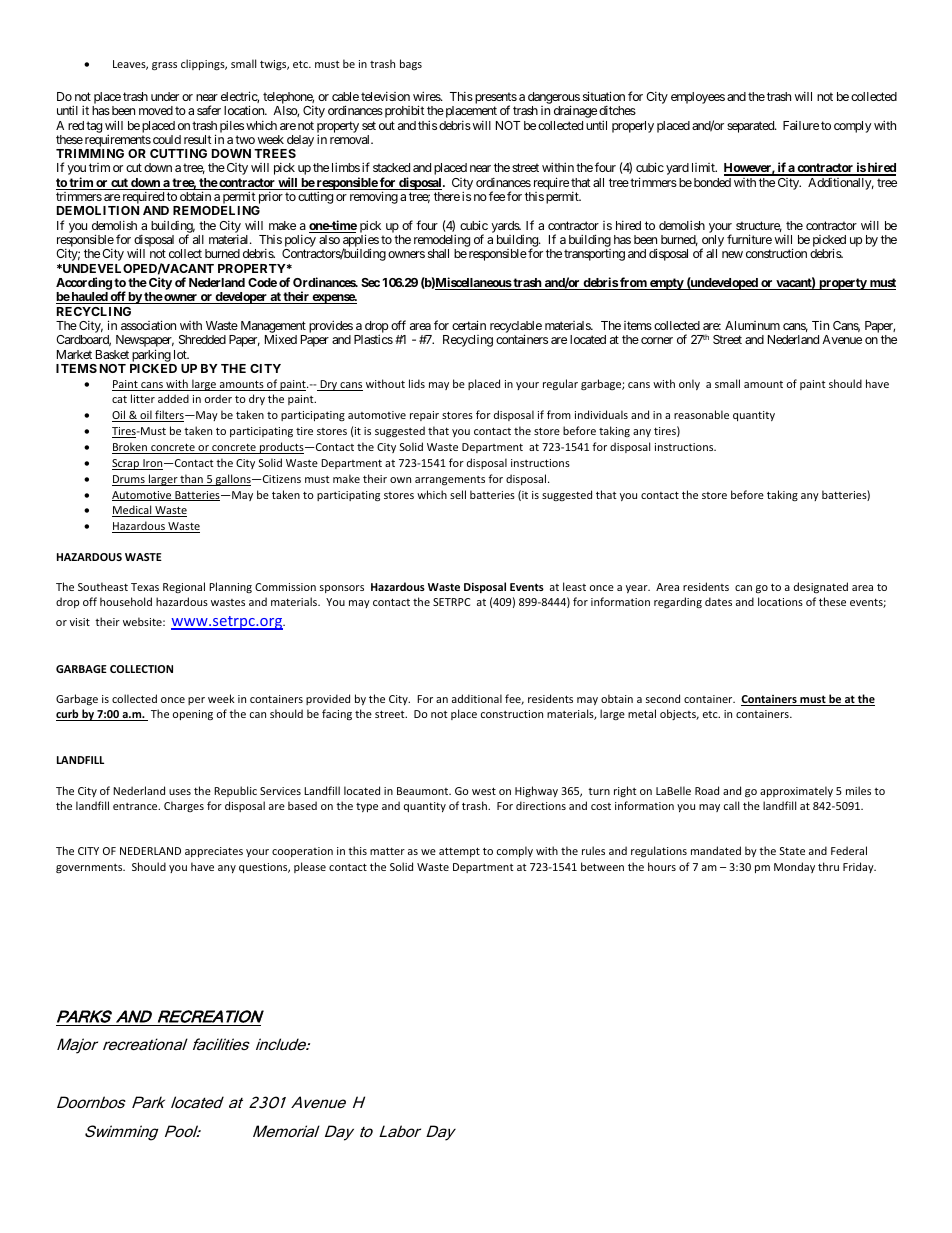  I want to click on reasonable, so click(701, 414).
